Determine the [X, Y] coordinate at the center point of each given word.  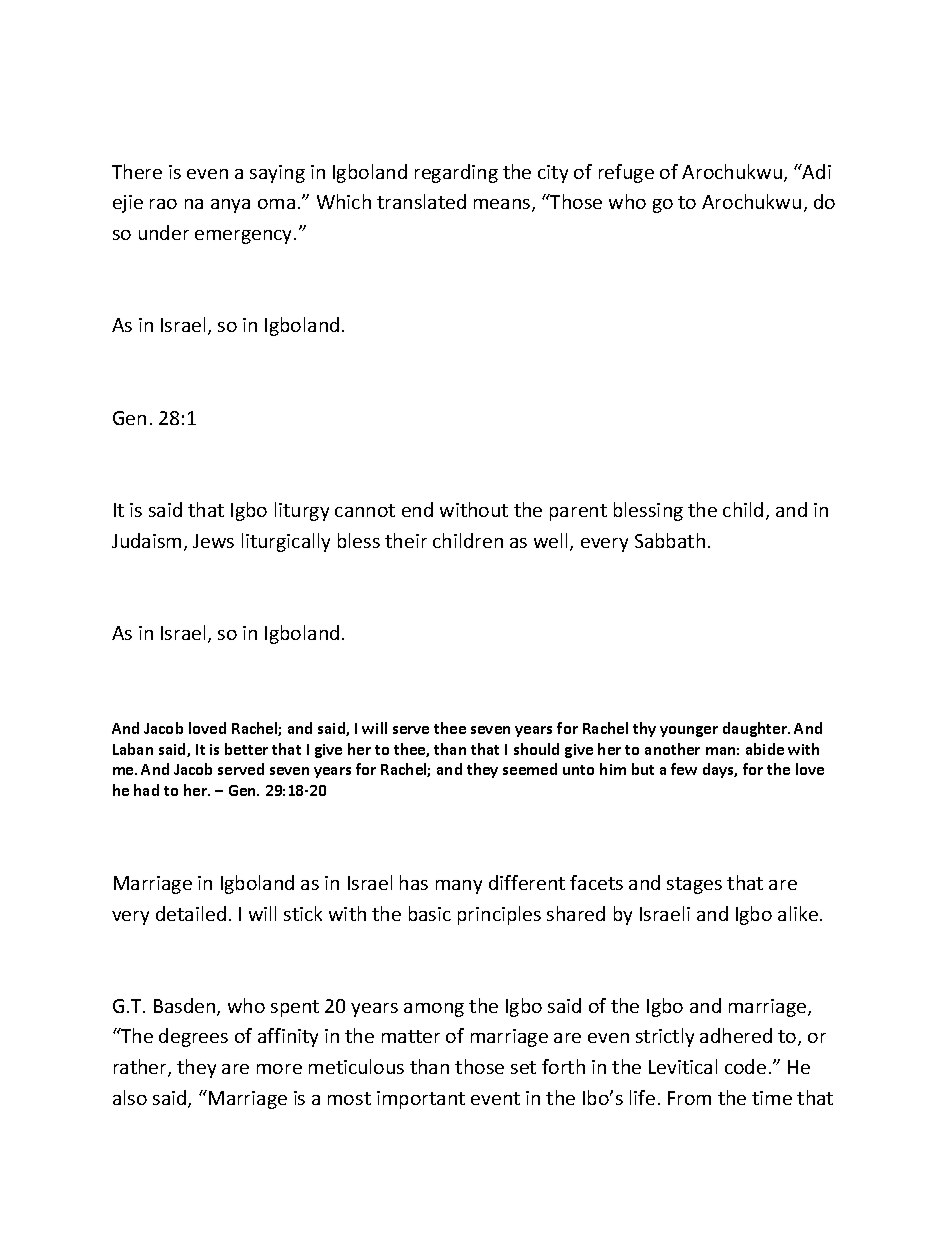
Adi [816, 171]
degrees [193, 1037]
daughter [756, 729]
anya [230, 206]
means [503, 205]
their [406, 540]
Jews [213, 541]
